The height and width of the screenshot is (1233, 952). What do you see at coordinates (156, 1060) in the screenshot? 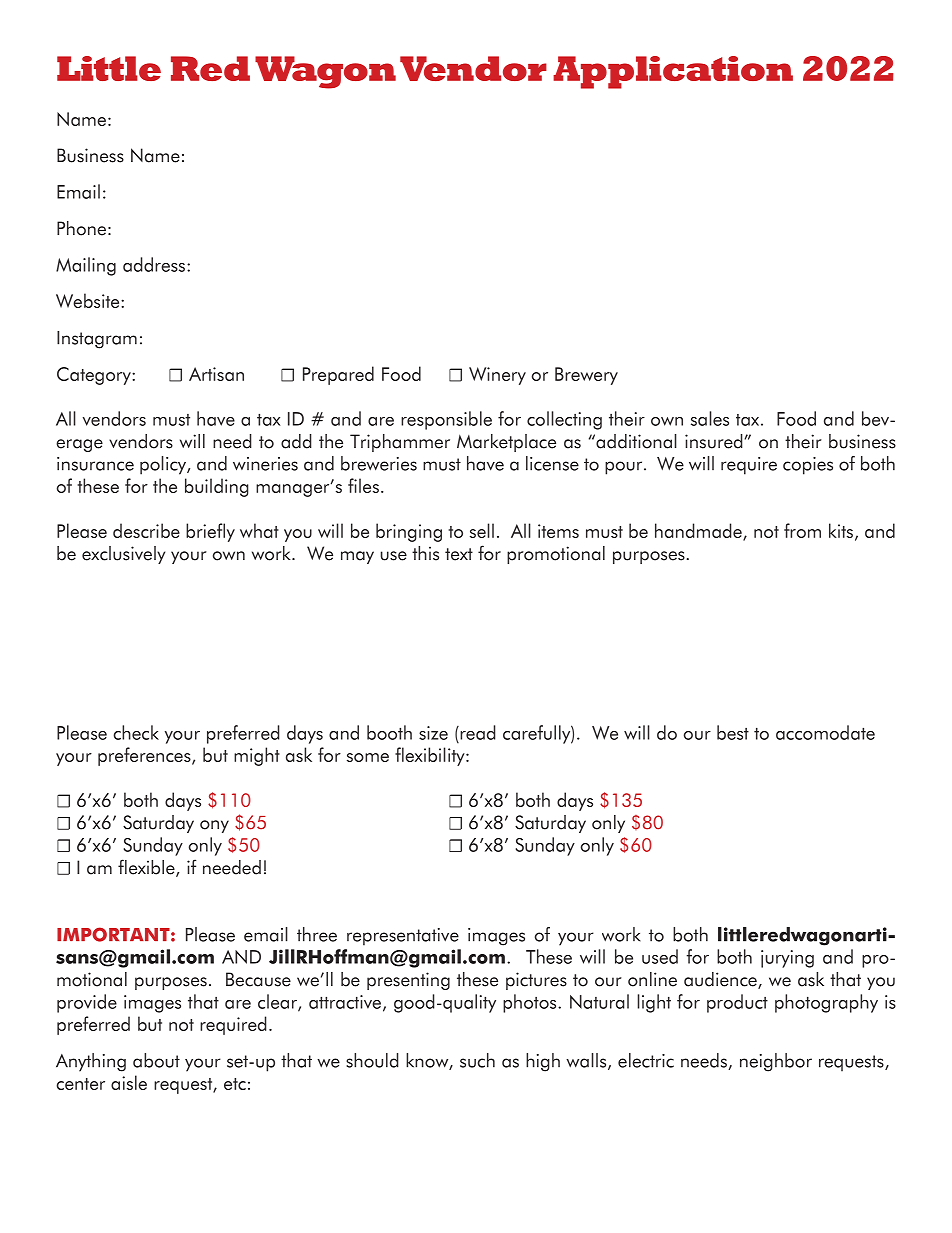
I see `about` at bounding box center [156, 1060].
